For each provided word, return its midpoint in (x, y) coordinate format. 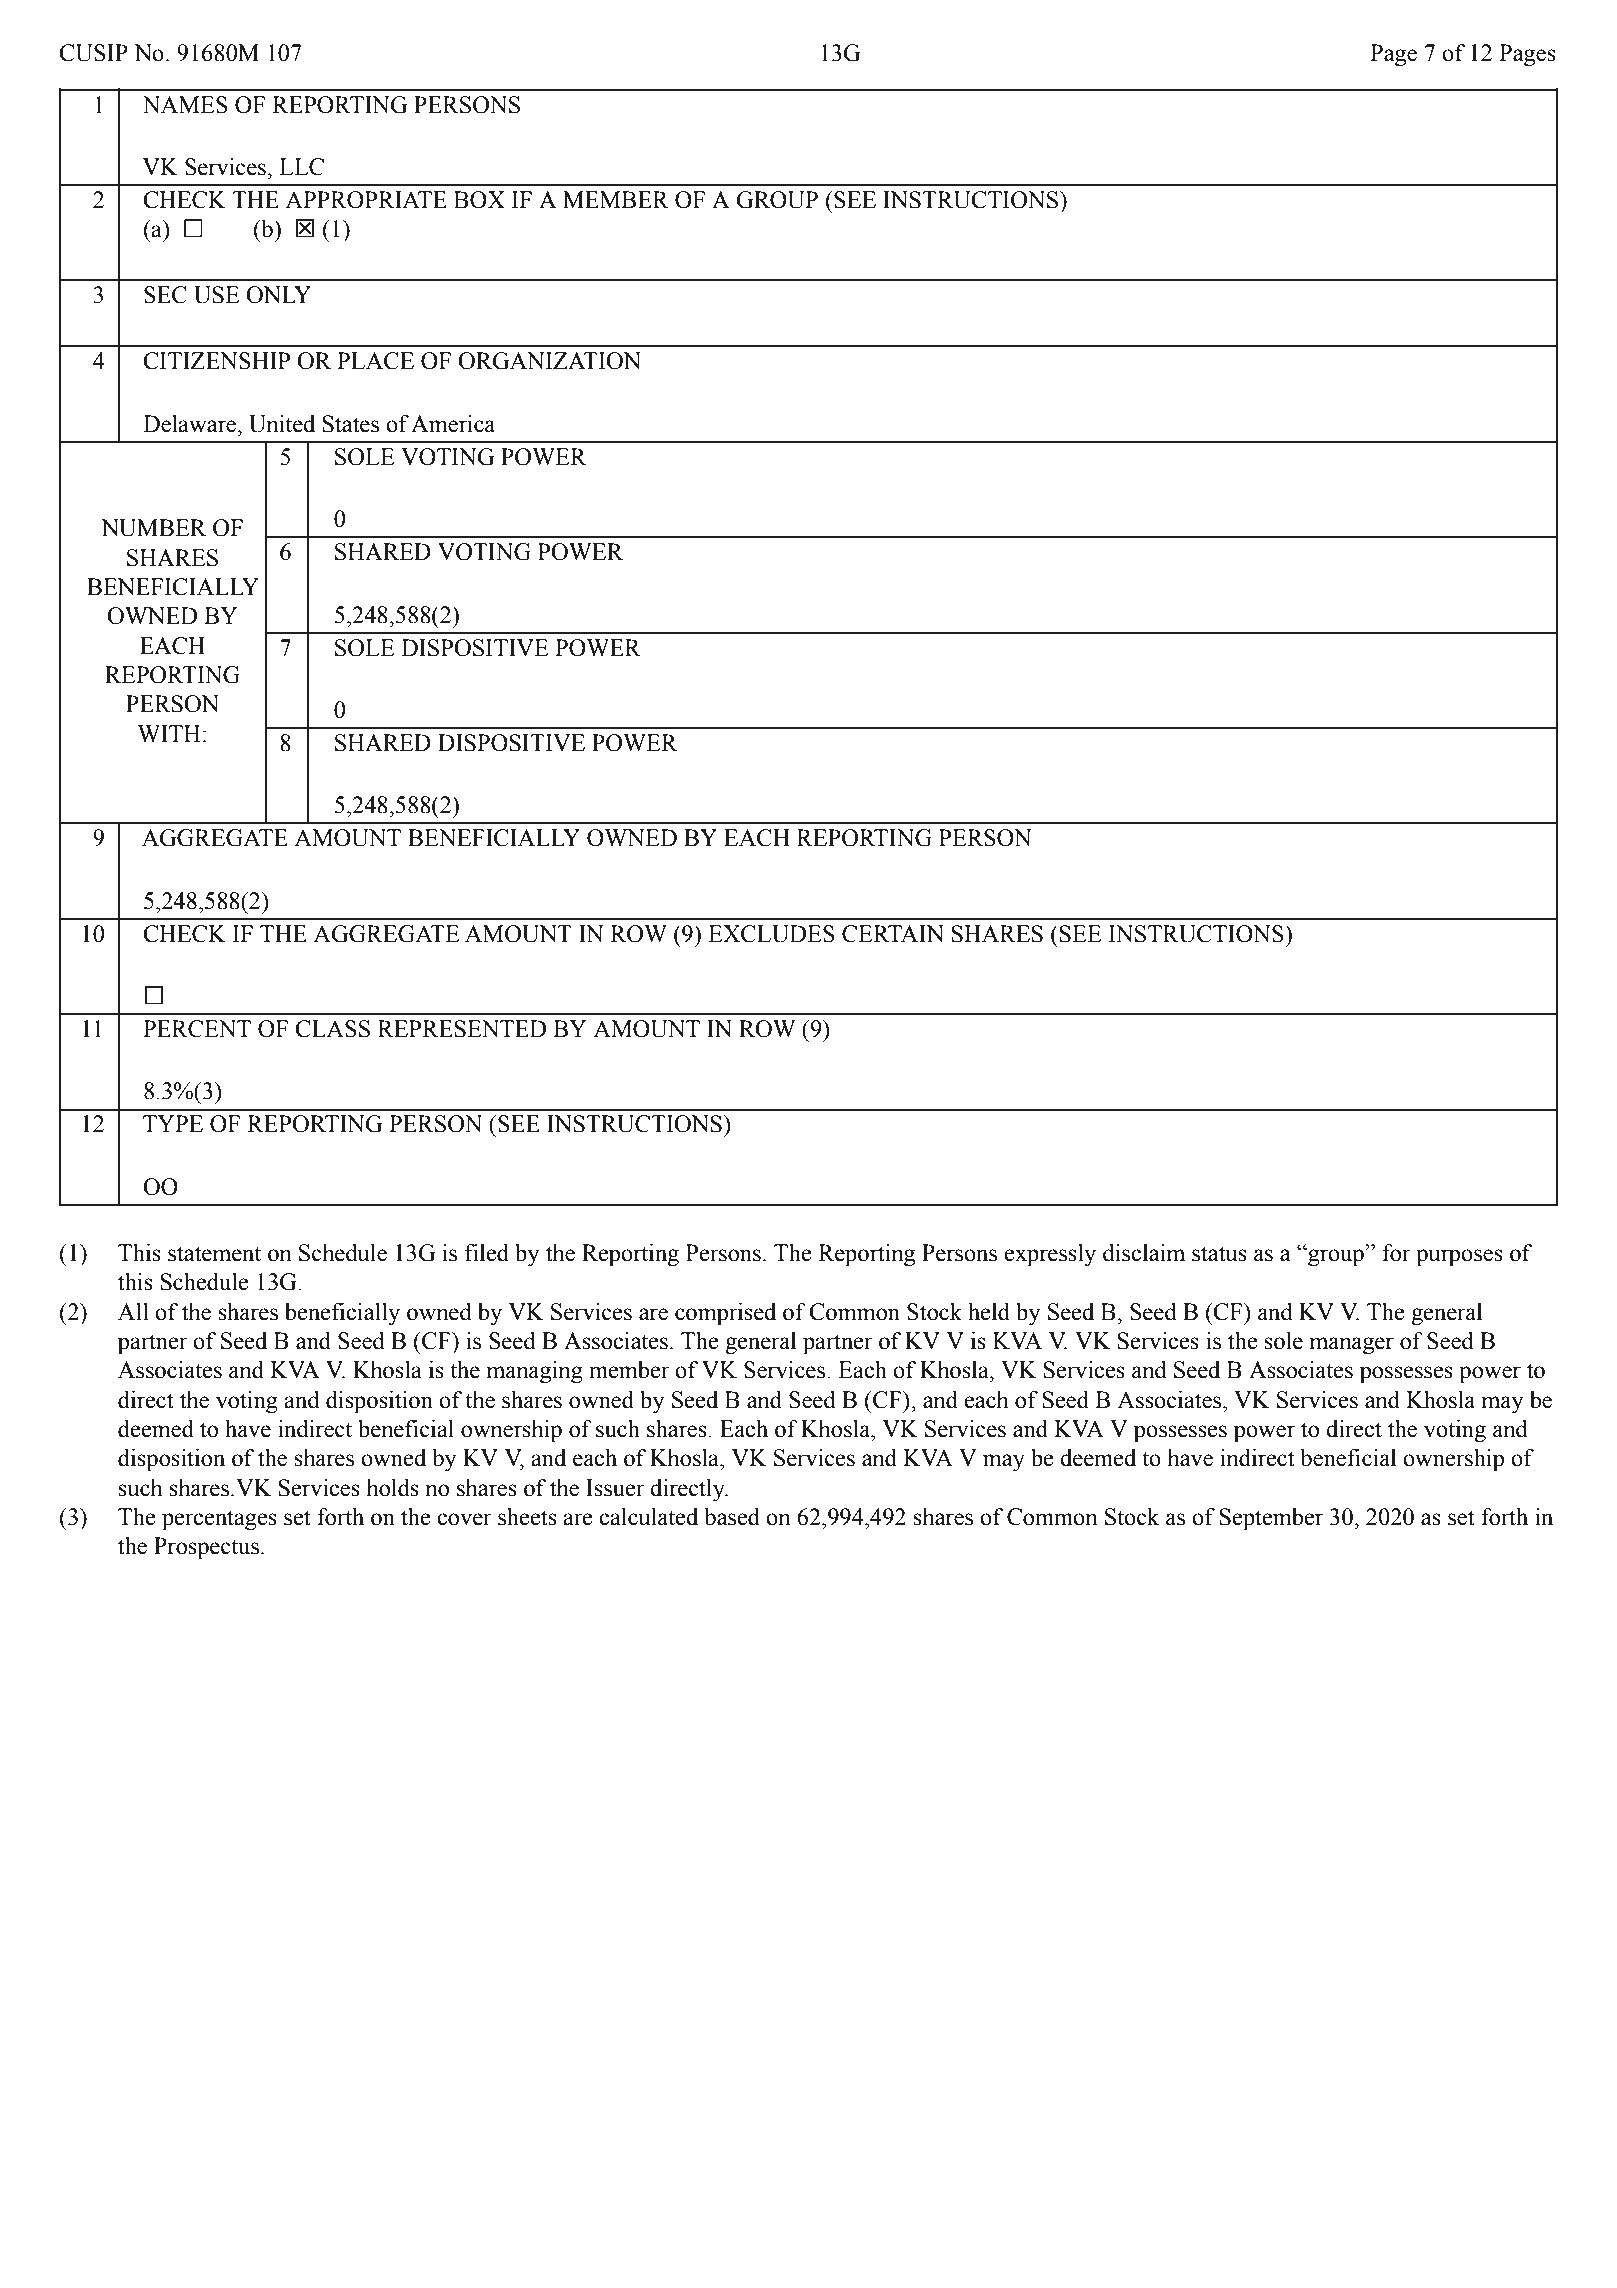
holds (393, 1488)
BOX (479, 200)
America (453, 424)
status (1219, 1254)
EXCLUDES (771, 934)
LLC (301, 167)
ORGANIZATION (549, 361)
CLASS (332, 1029)
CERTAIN (893, 934)
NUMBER (153, 528)
